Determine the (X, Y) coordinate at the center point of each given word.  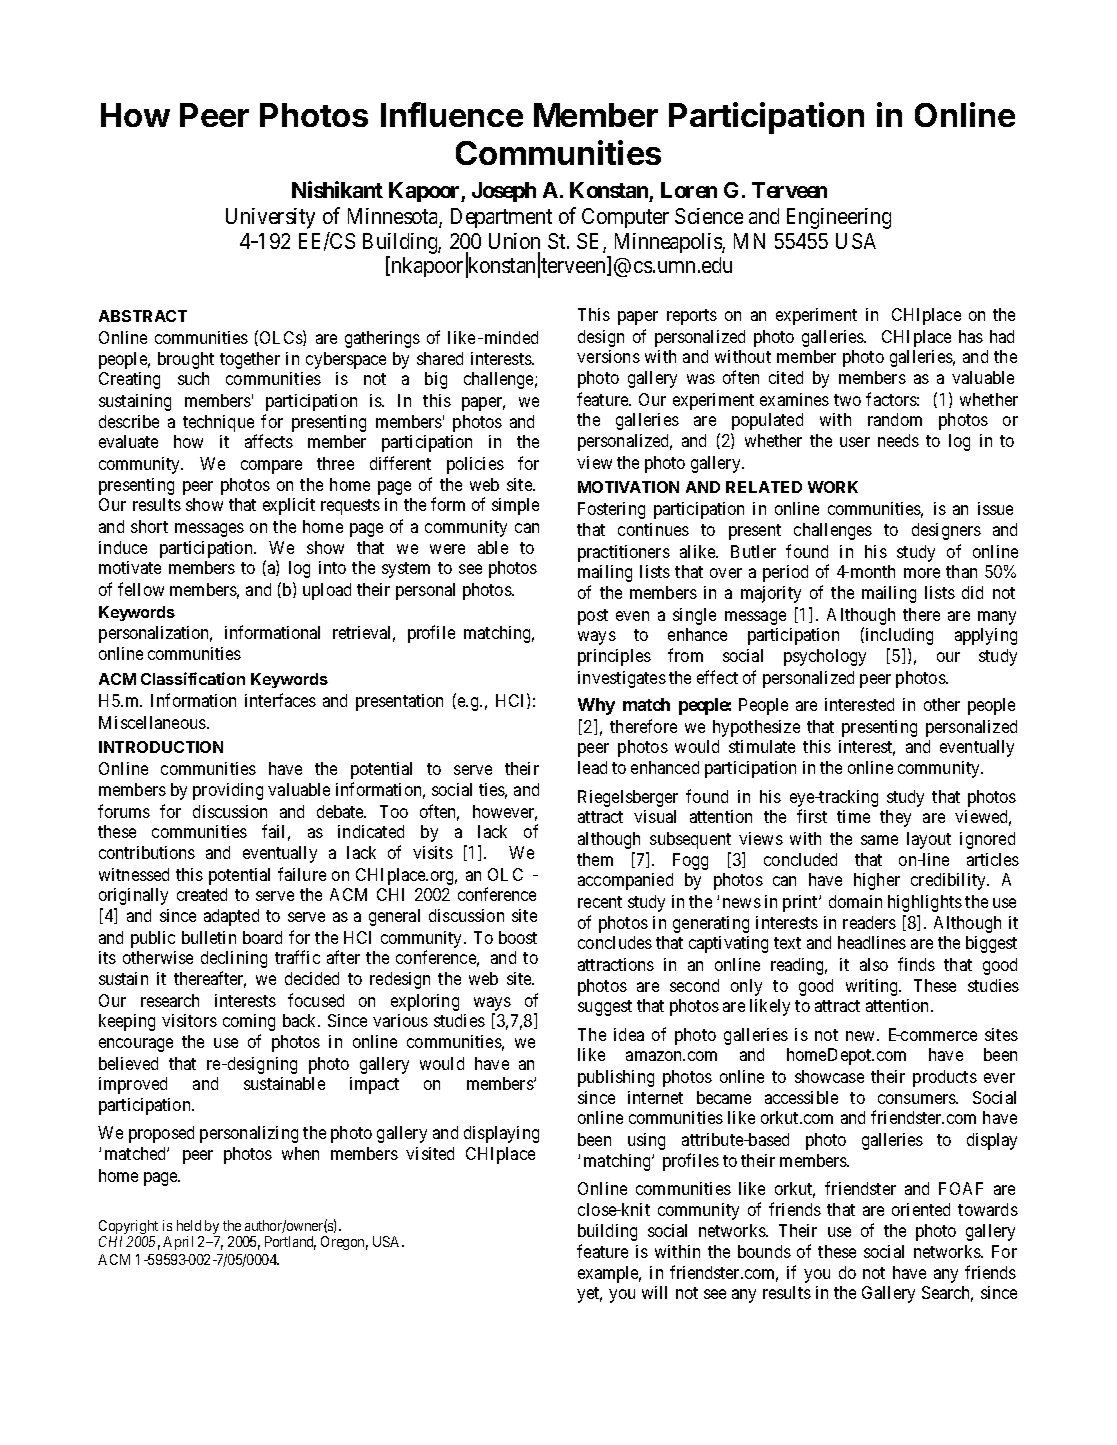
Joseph (504, 192)
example (609, 1274)
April (178, 1243)
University (270, 218)
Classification (193, 678)
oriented (921, 1209)
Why (596, 706)
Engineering (839, 218)
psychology (825, 657)
